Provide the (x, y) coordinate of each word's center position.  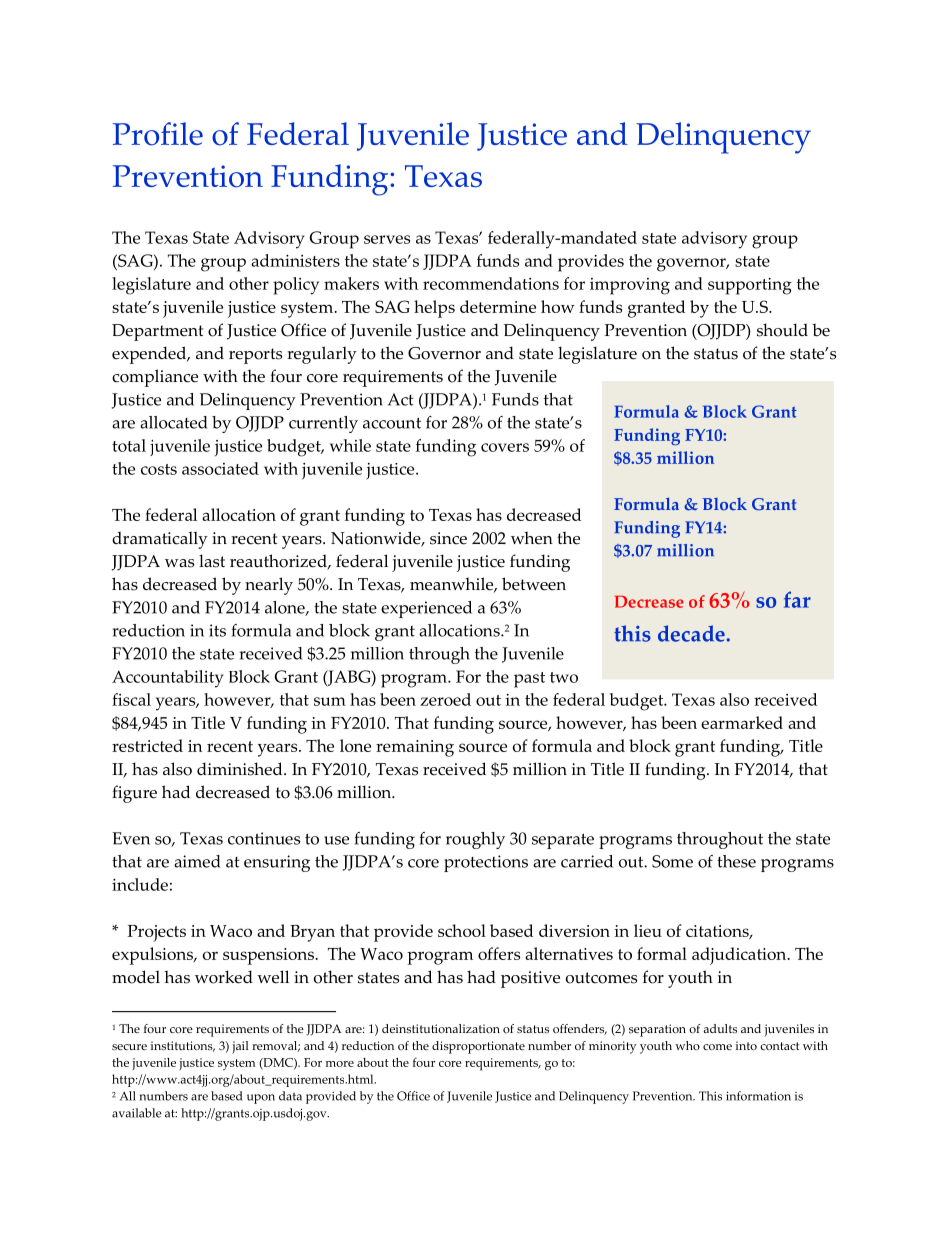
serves (387, 239)
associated (220, 468)
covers (505, 447)
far (797, 599)
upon (261, 1099)
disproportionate (478, 1047)
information (758, 1096)
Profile (158, 134)
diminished (241, 769)
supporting (750, 286)
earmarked (742, 722)
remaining (415, 748)
